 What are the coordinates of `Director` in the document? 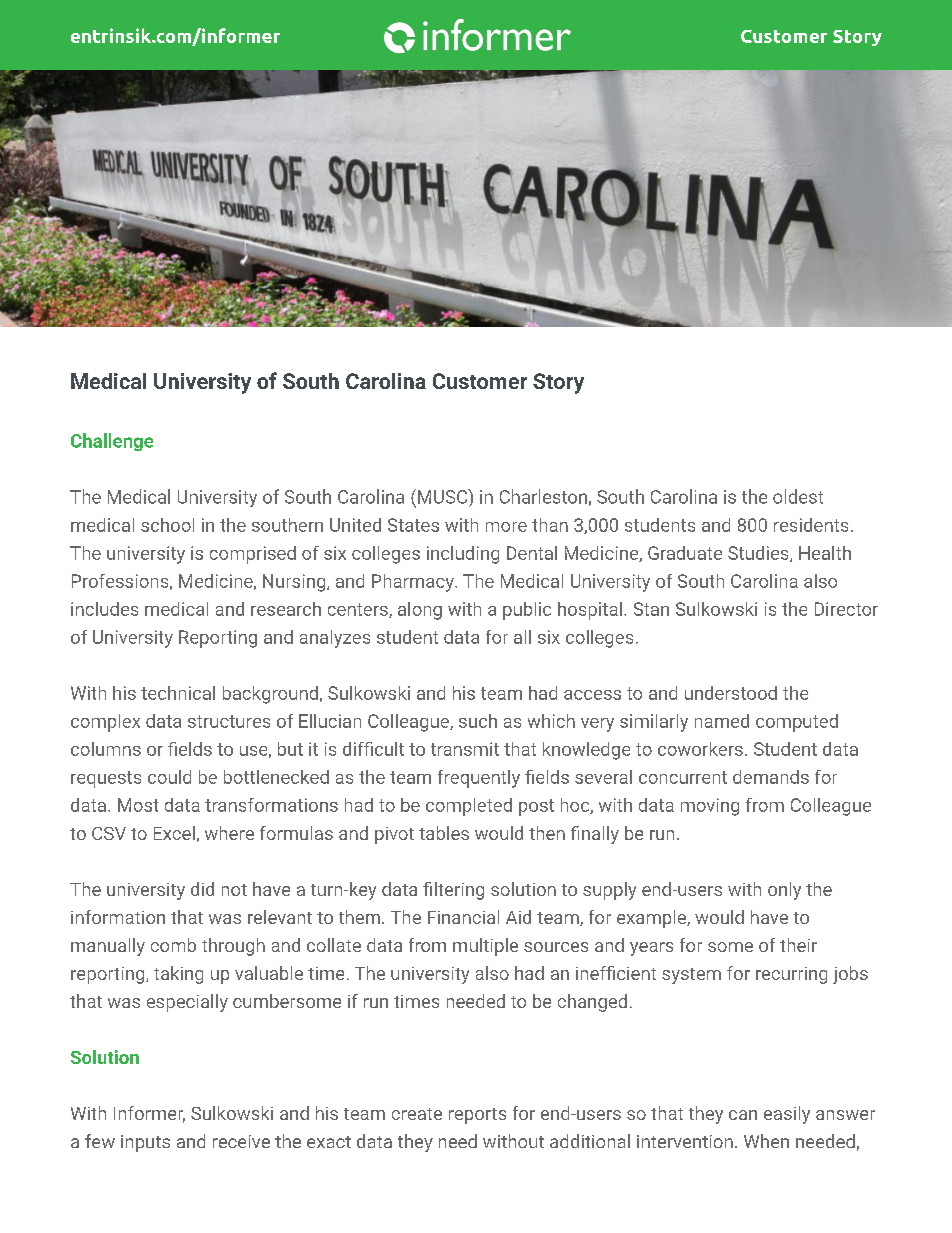 It's located at (846, 609).
